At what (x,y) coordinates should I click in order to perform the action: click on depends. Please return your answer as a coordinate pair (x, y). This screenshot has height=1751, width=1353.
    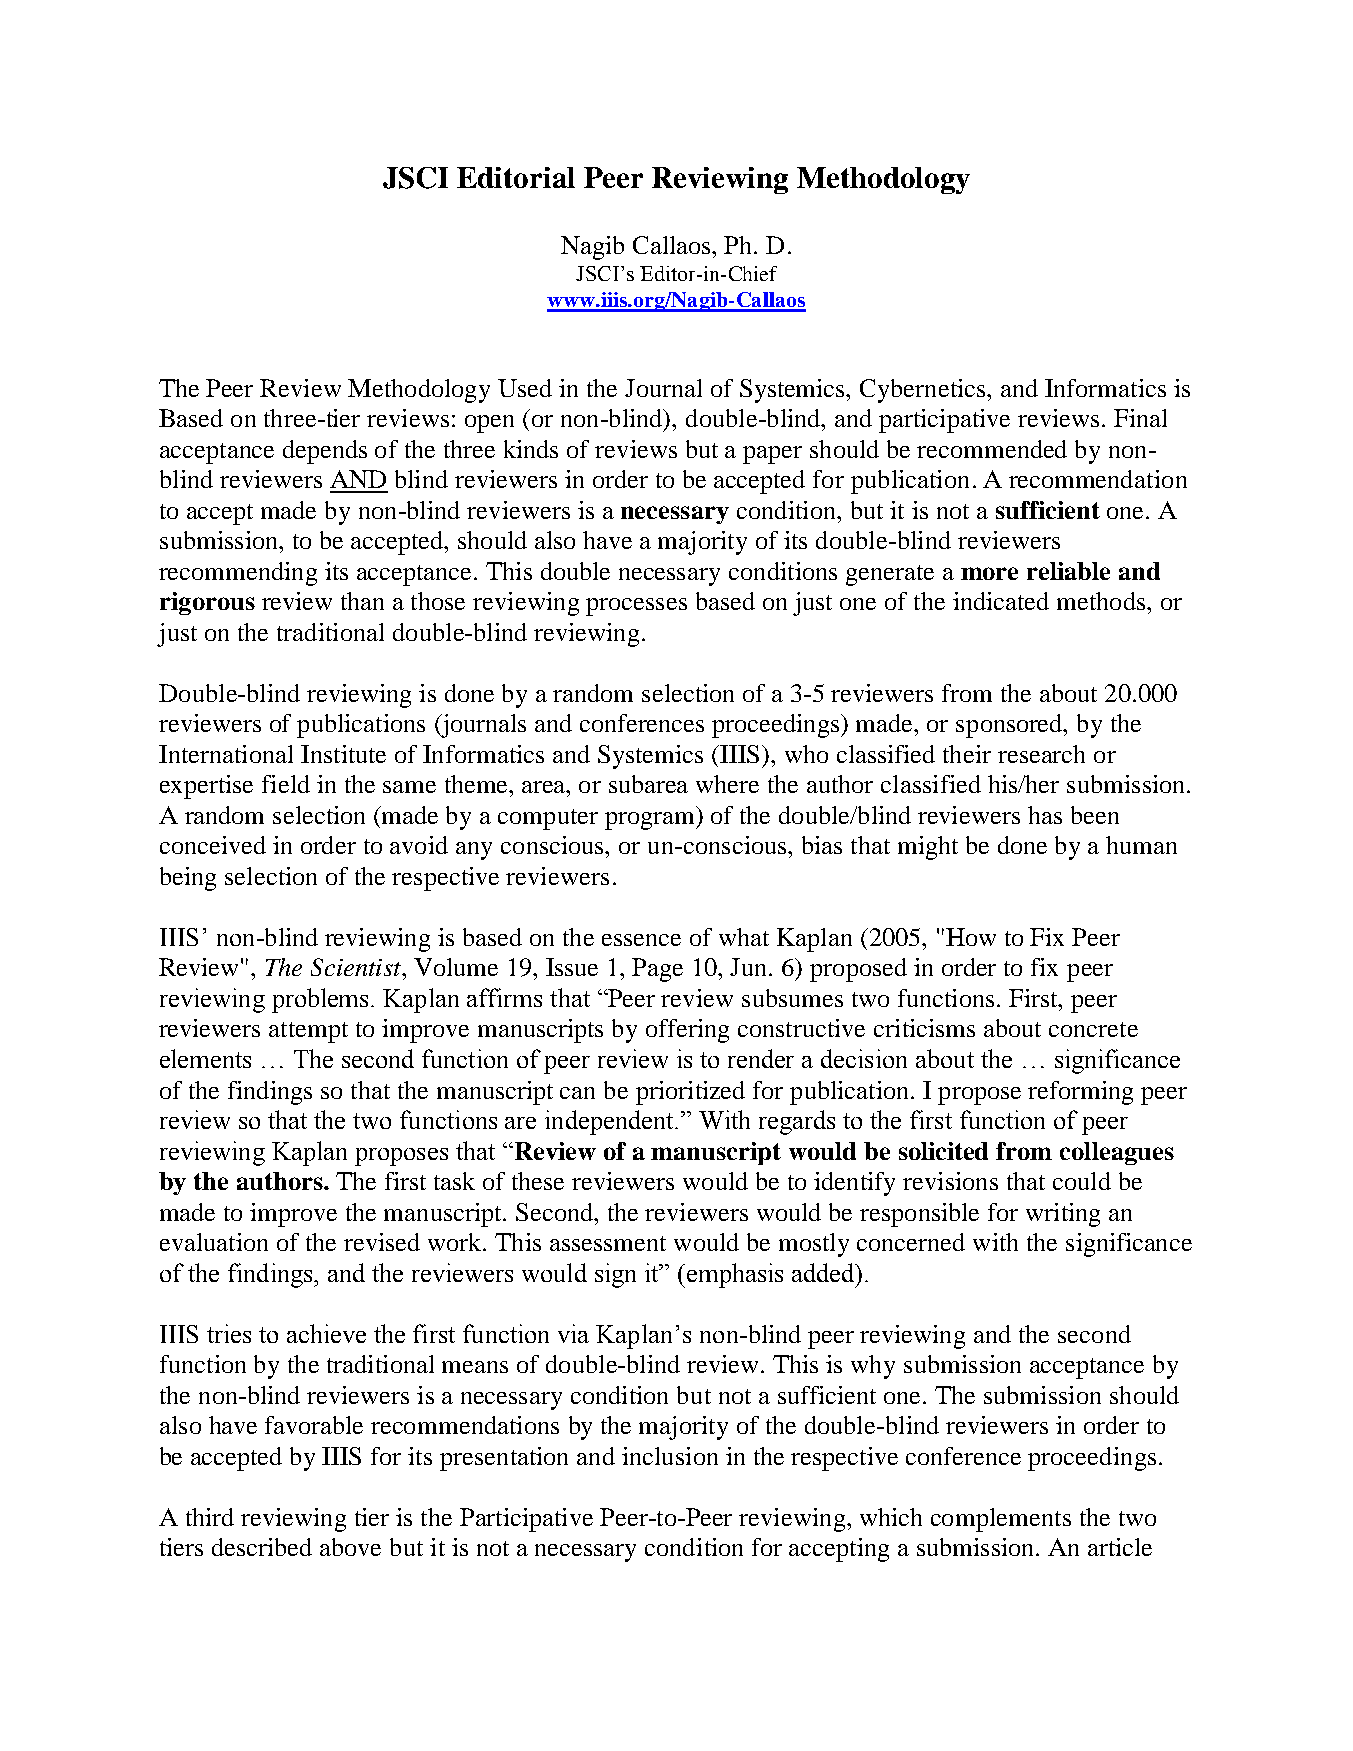
    Looking at the image, I should click on (325, 452).
